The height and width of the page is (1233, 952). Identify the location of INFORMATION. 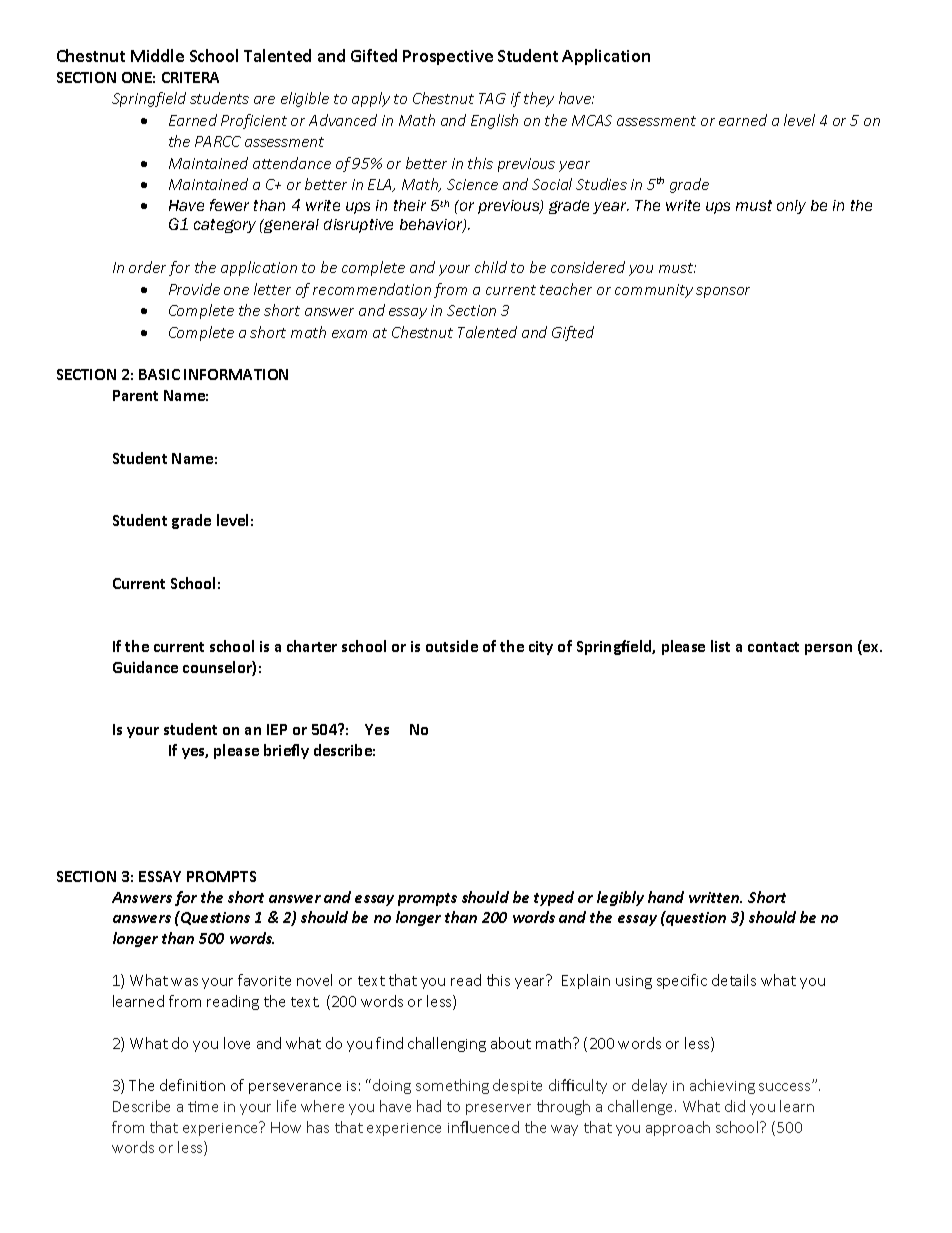
(236, 374).
